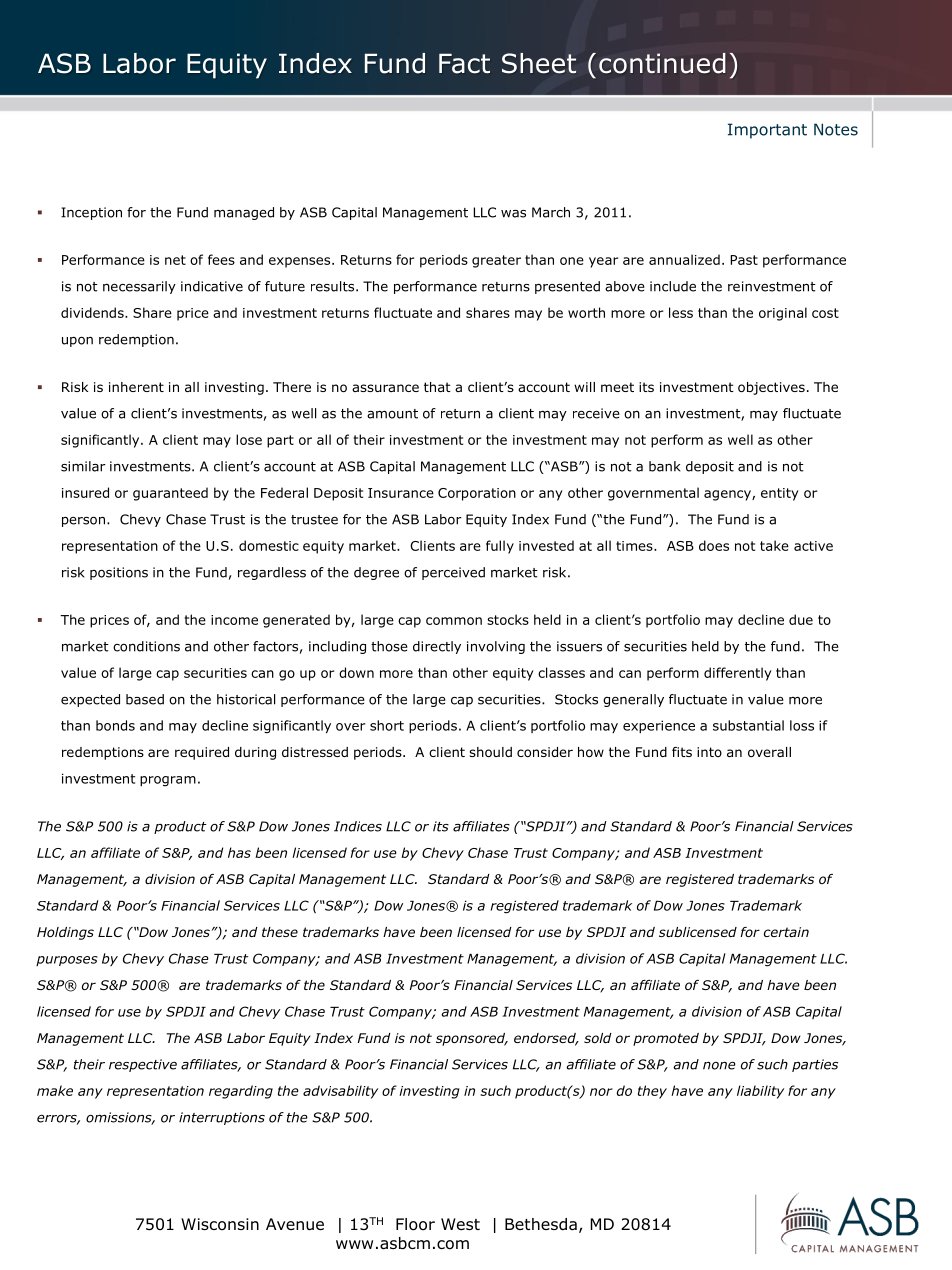 The image size is (952, 1270). I want to click on Important, so click(767, 131).
